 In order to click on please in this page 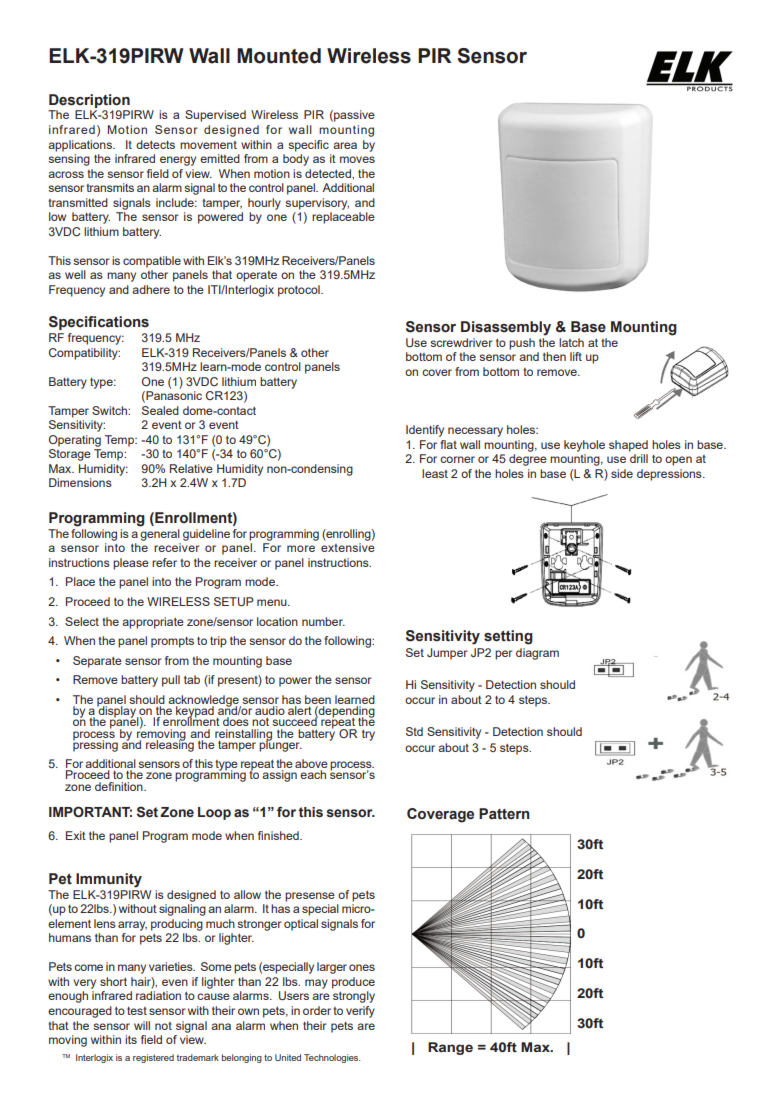, I will do `click(131, 564)`.
